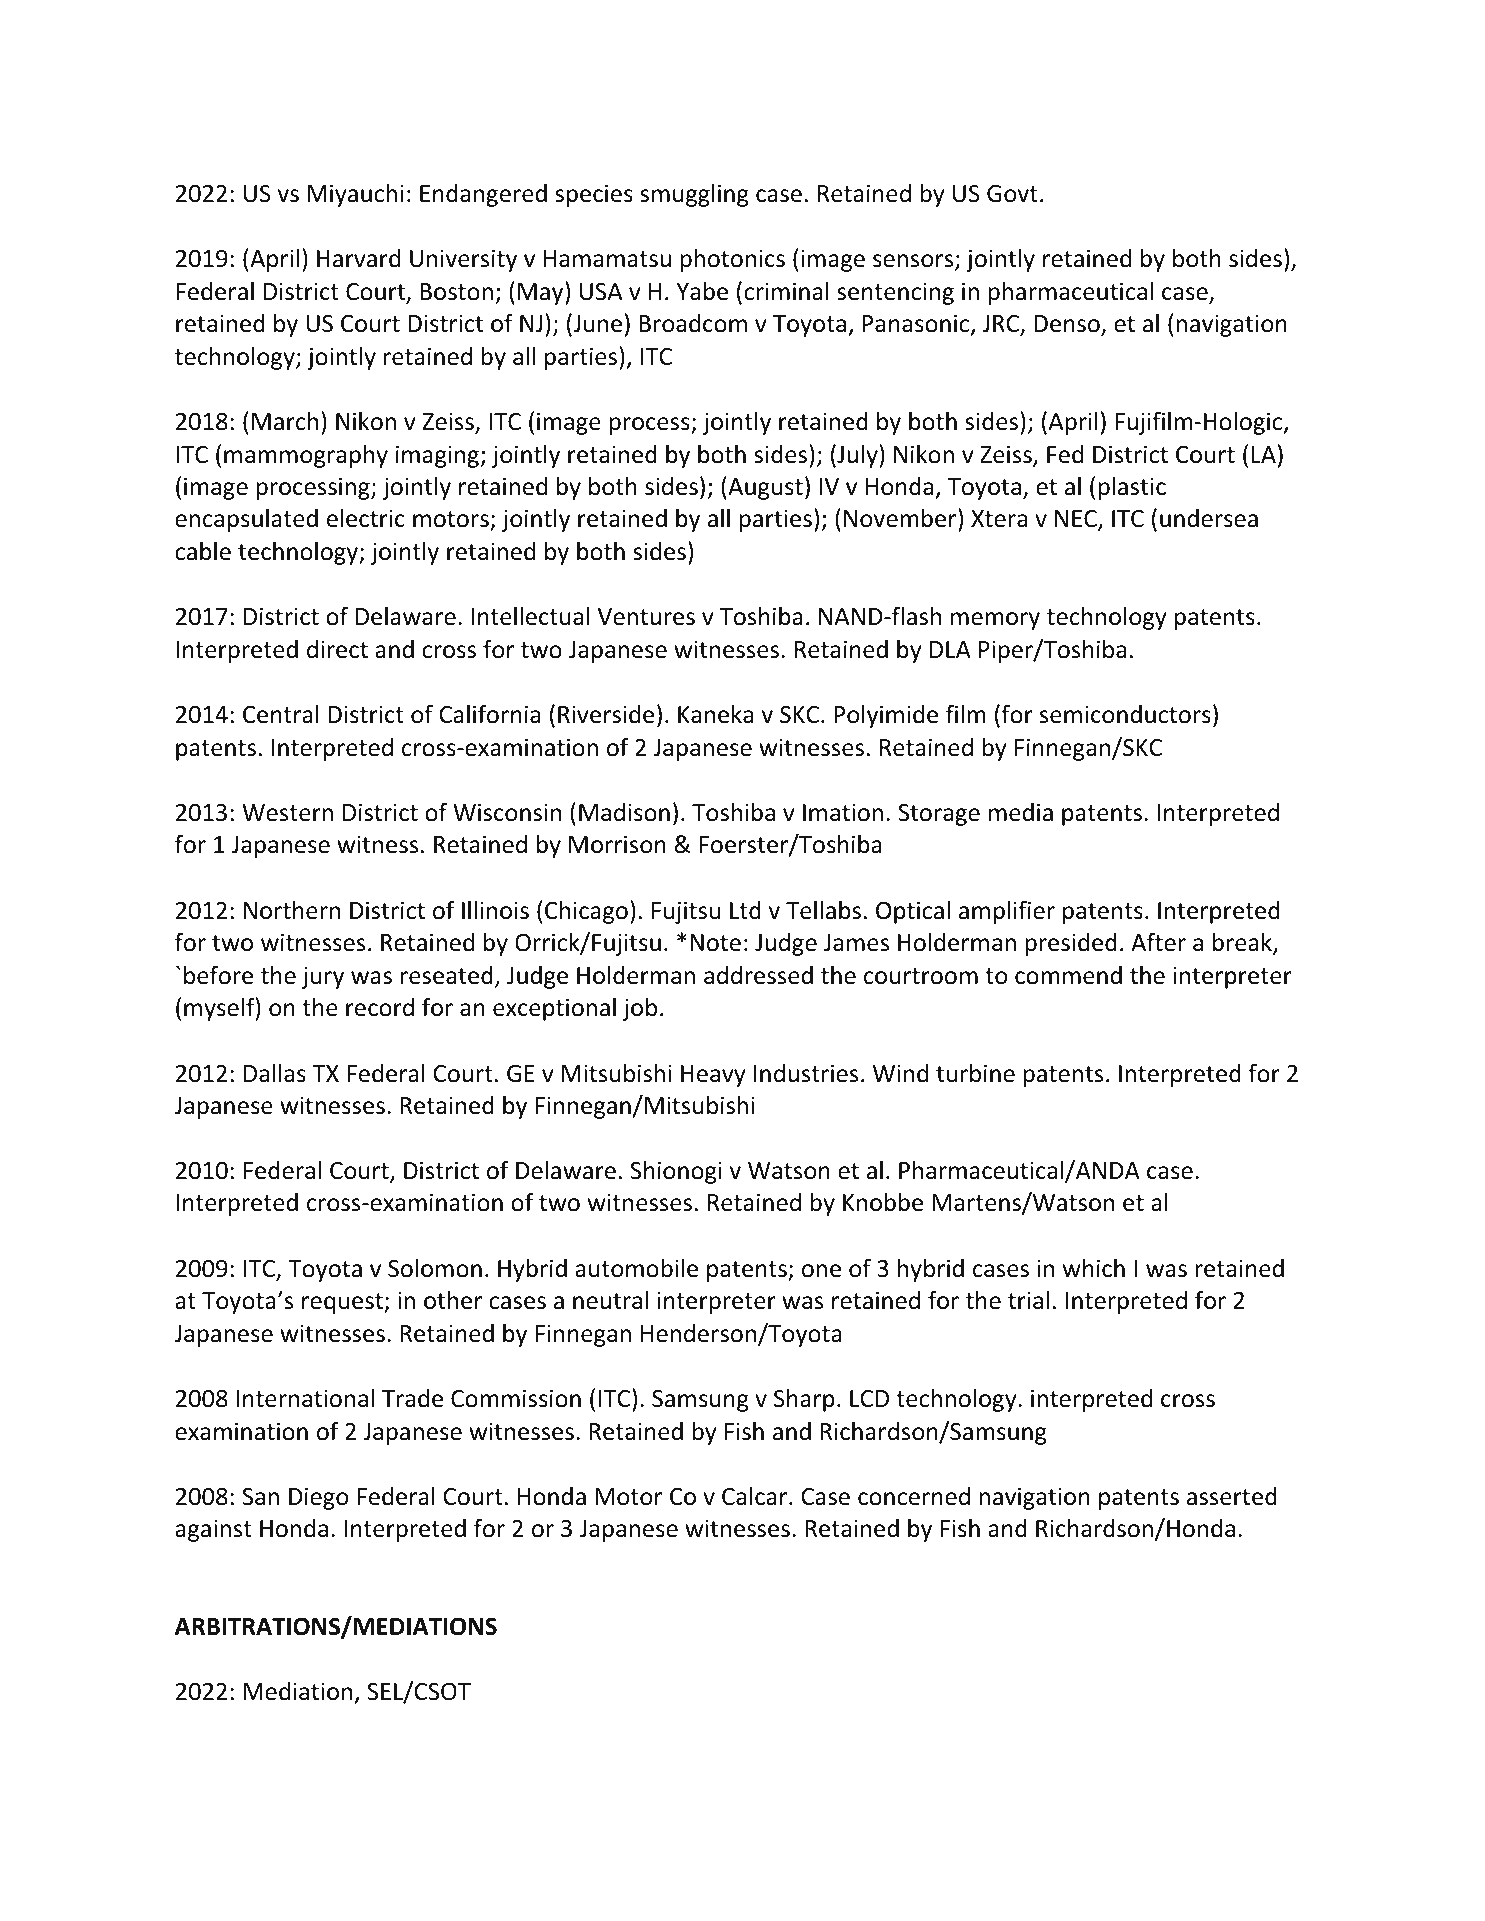  I want to click on Ventures, so click(646, 617).
